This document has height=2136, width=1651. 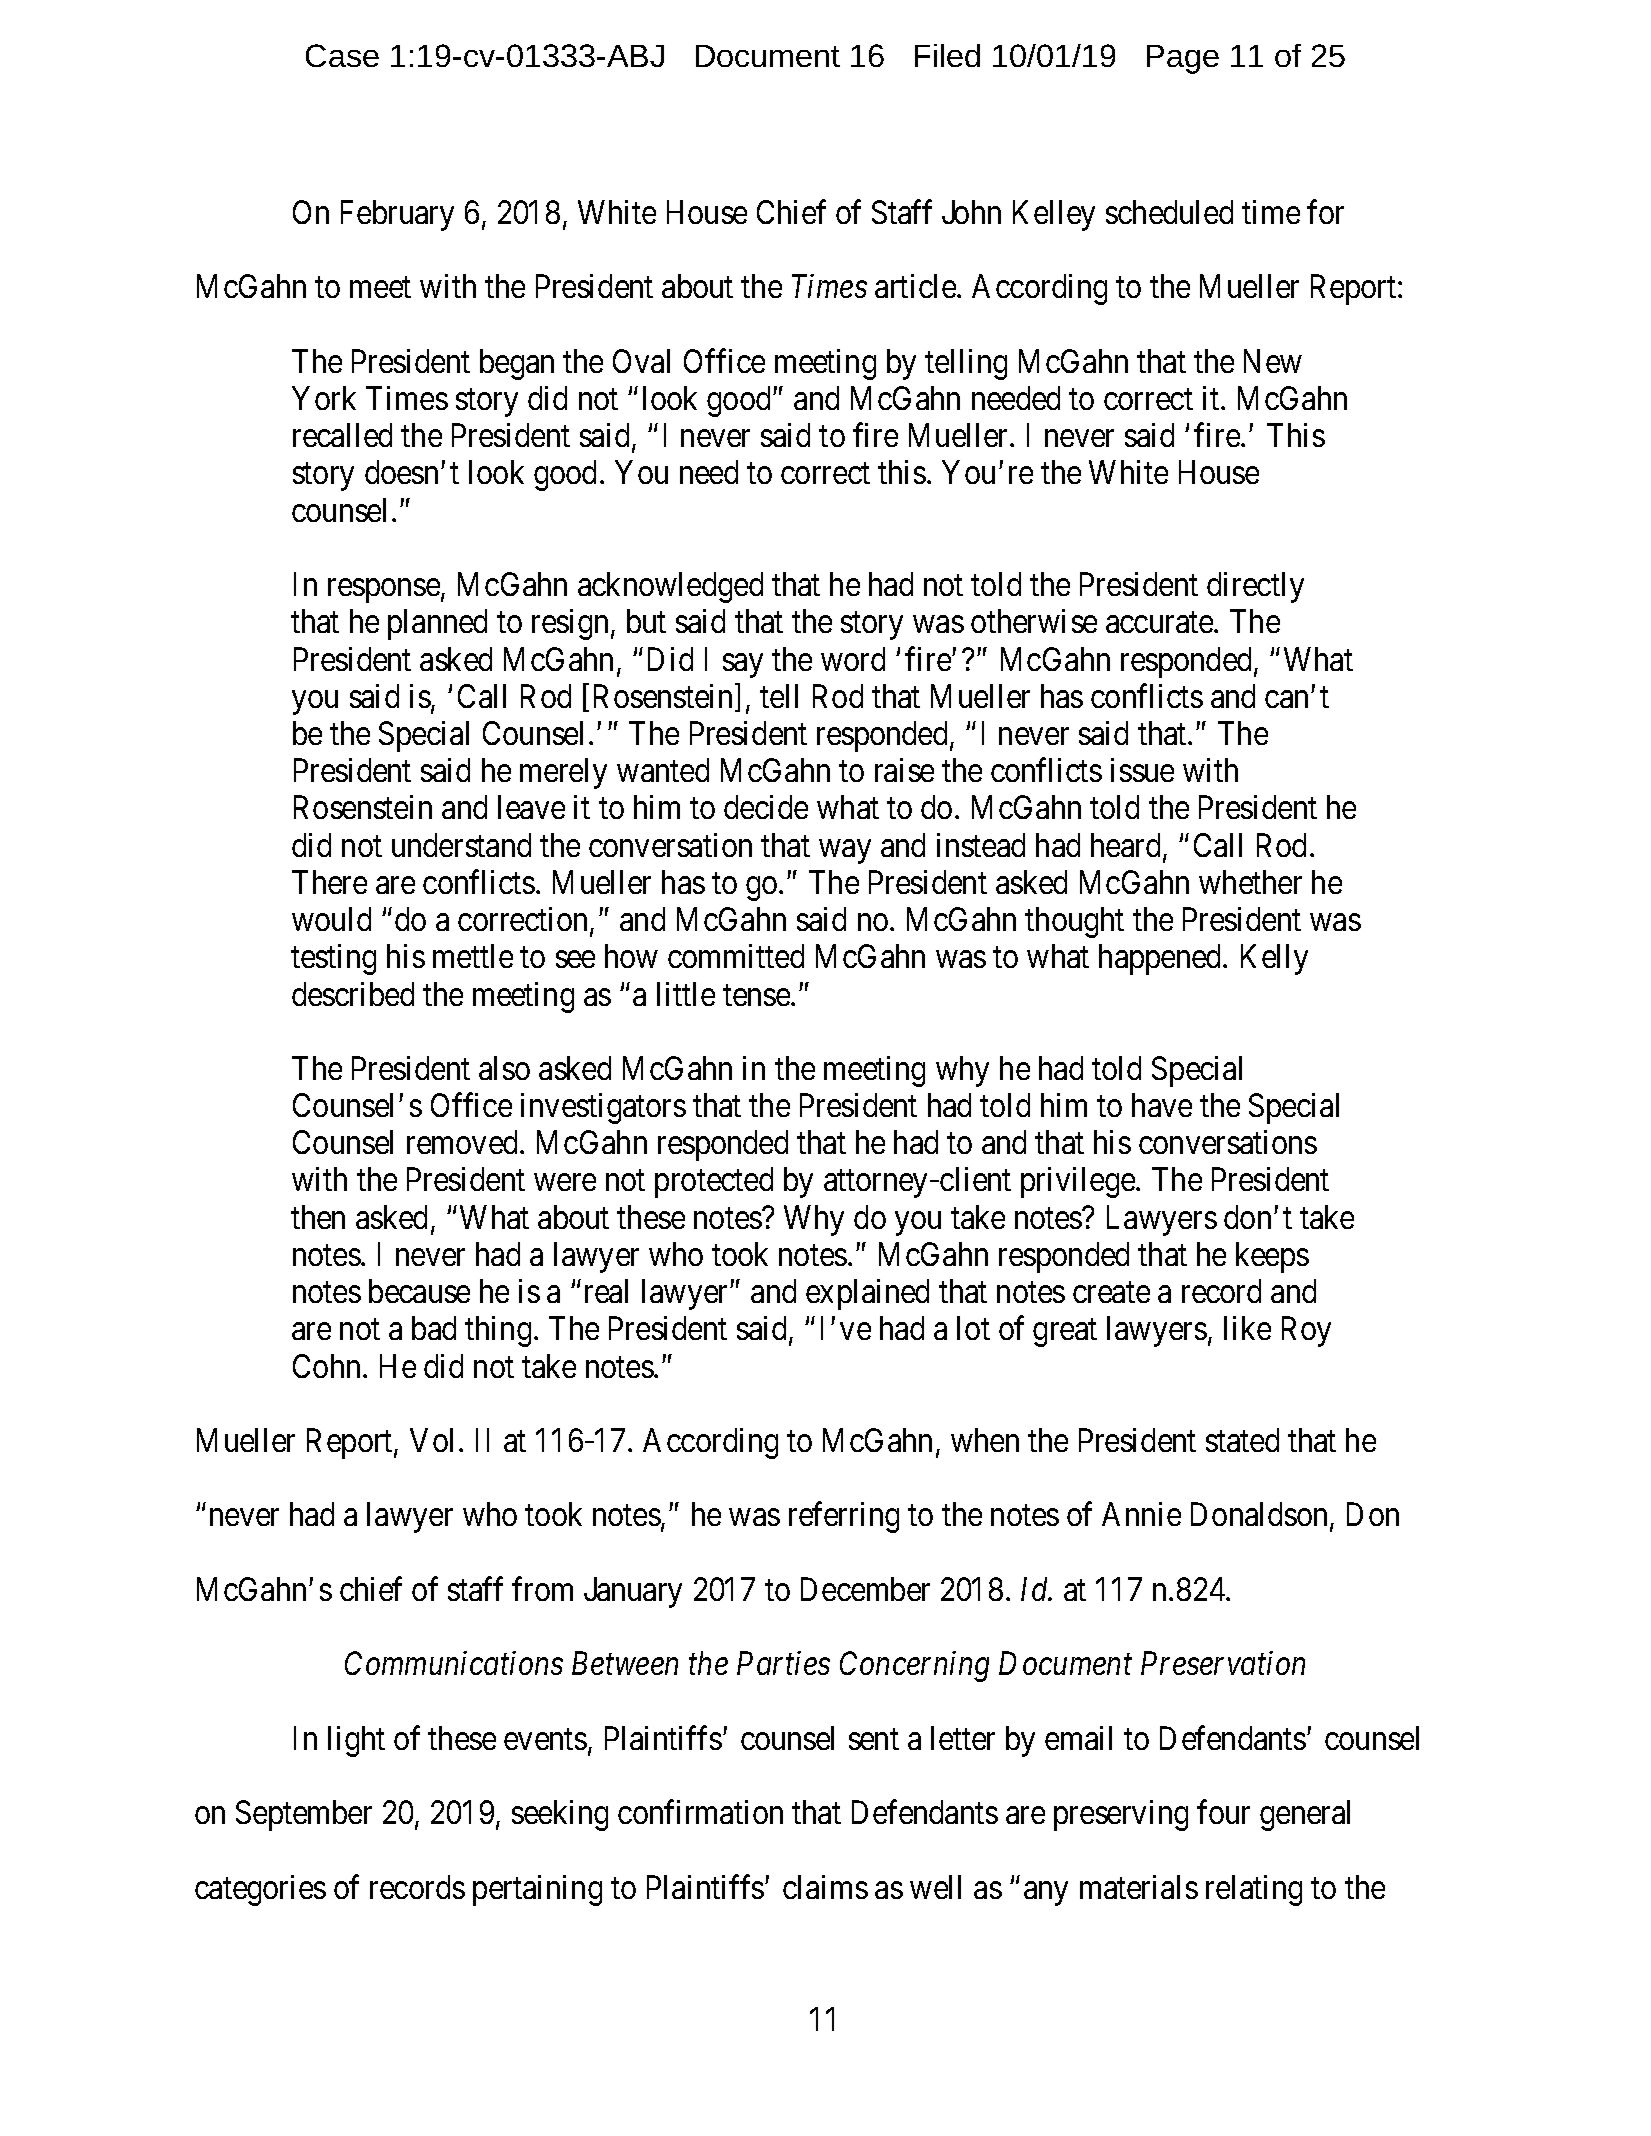 I want to click on tense, so click(x=756, y=995).
